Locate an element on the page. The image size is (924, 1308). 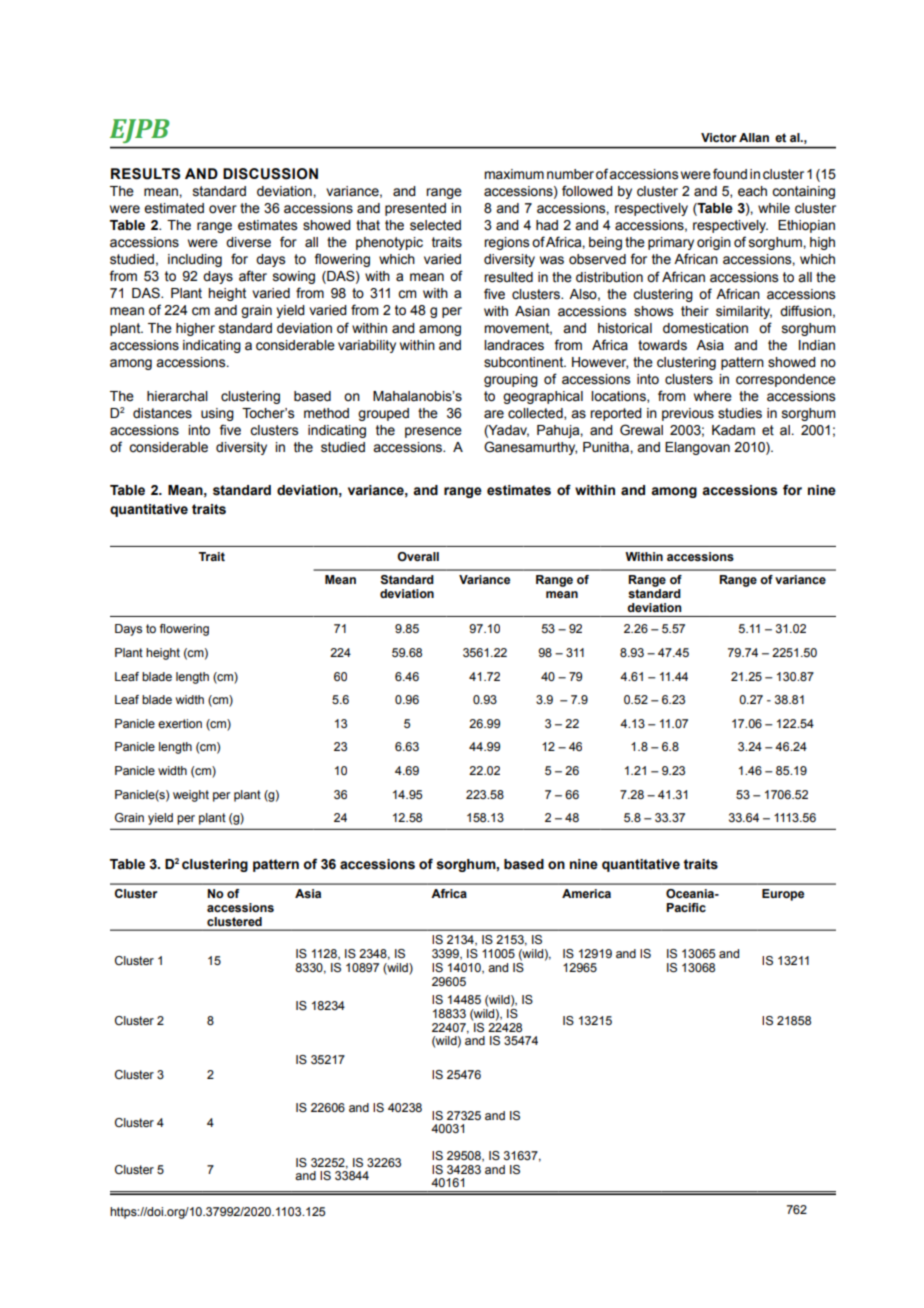
America is located at coordinates (586, 893).
